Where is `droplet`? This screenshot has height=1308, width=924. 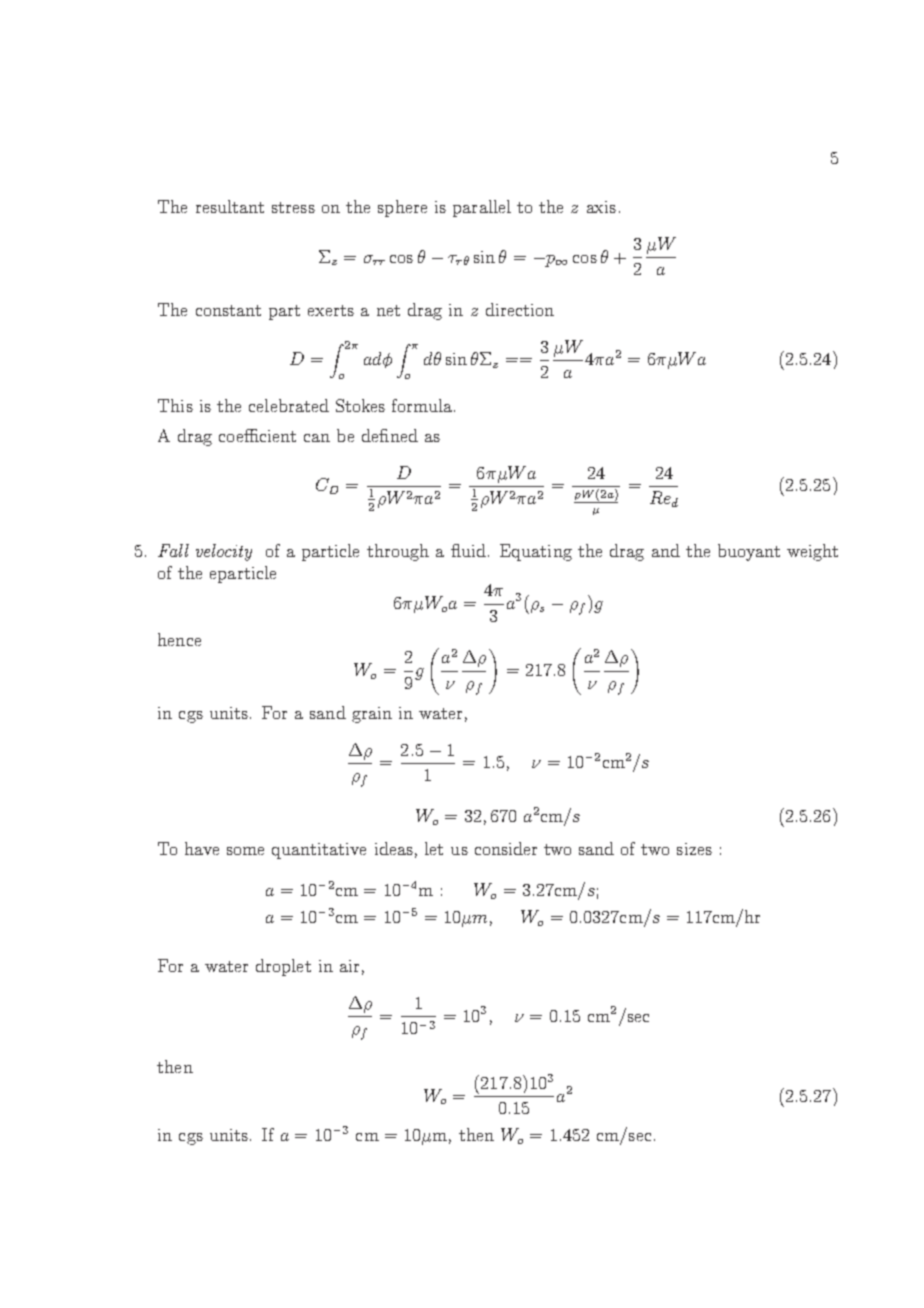 droplet is located at coordinates (283, 967).
